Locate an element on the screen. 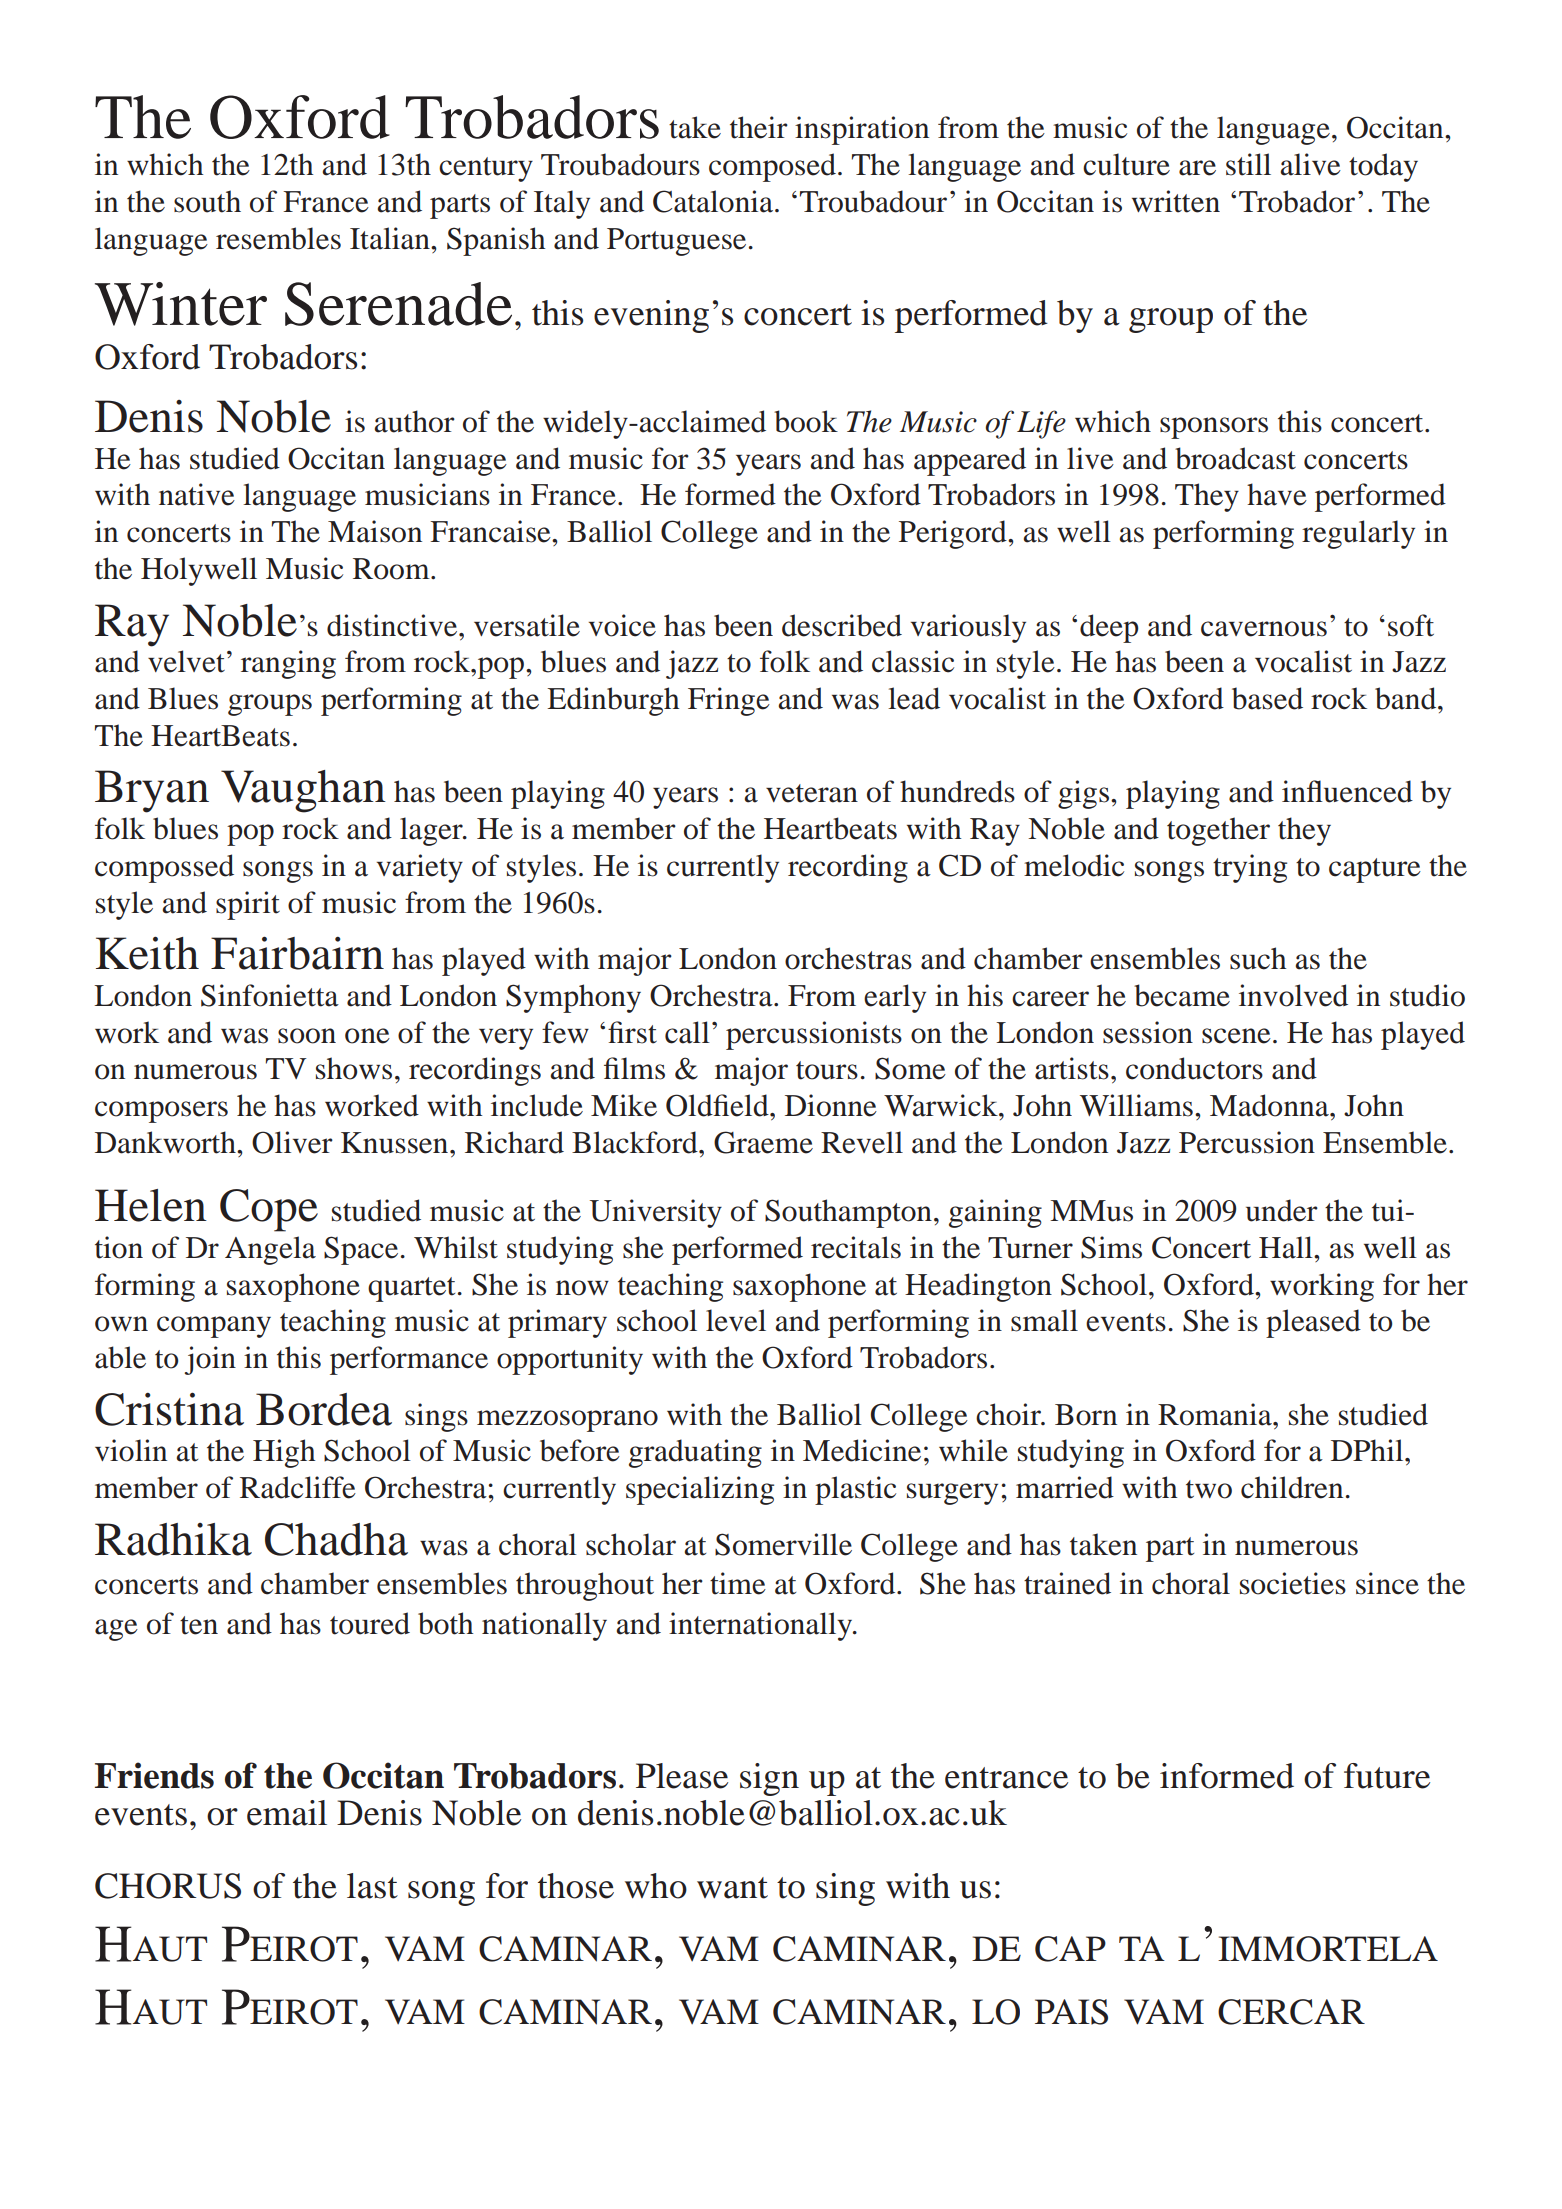 The height and width of the screenshot is (2209, 1562). level is located at coordinates (736, 1320).
